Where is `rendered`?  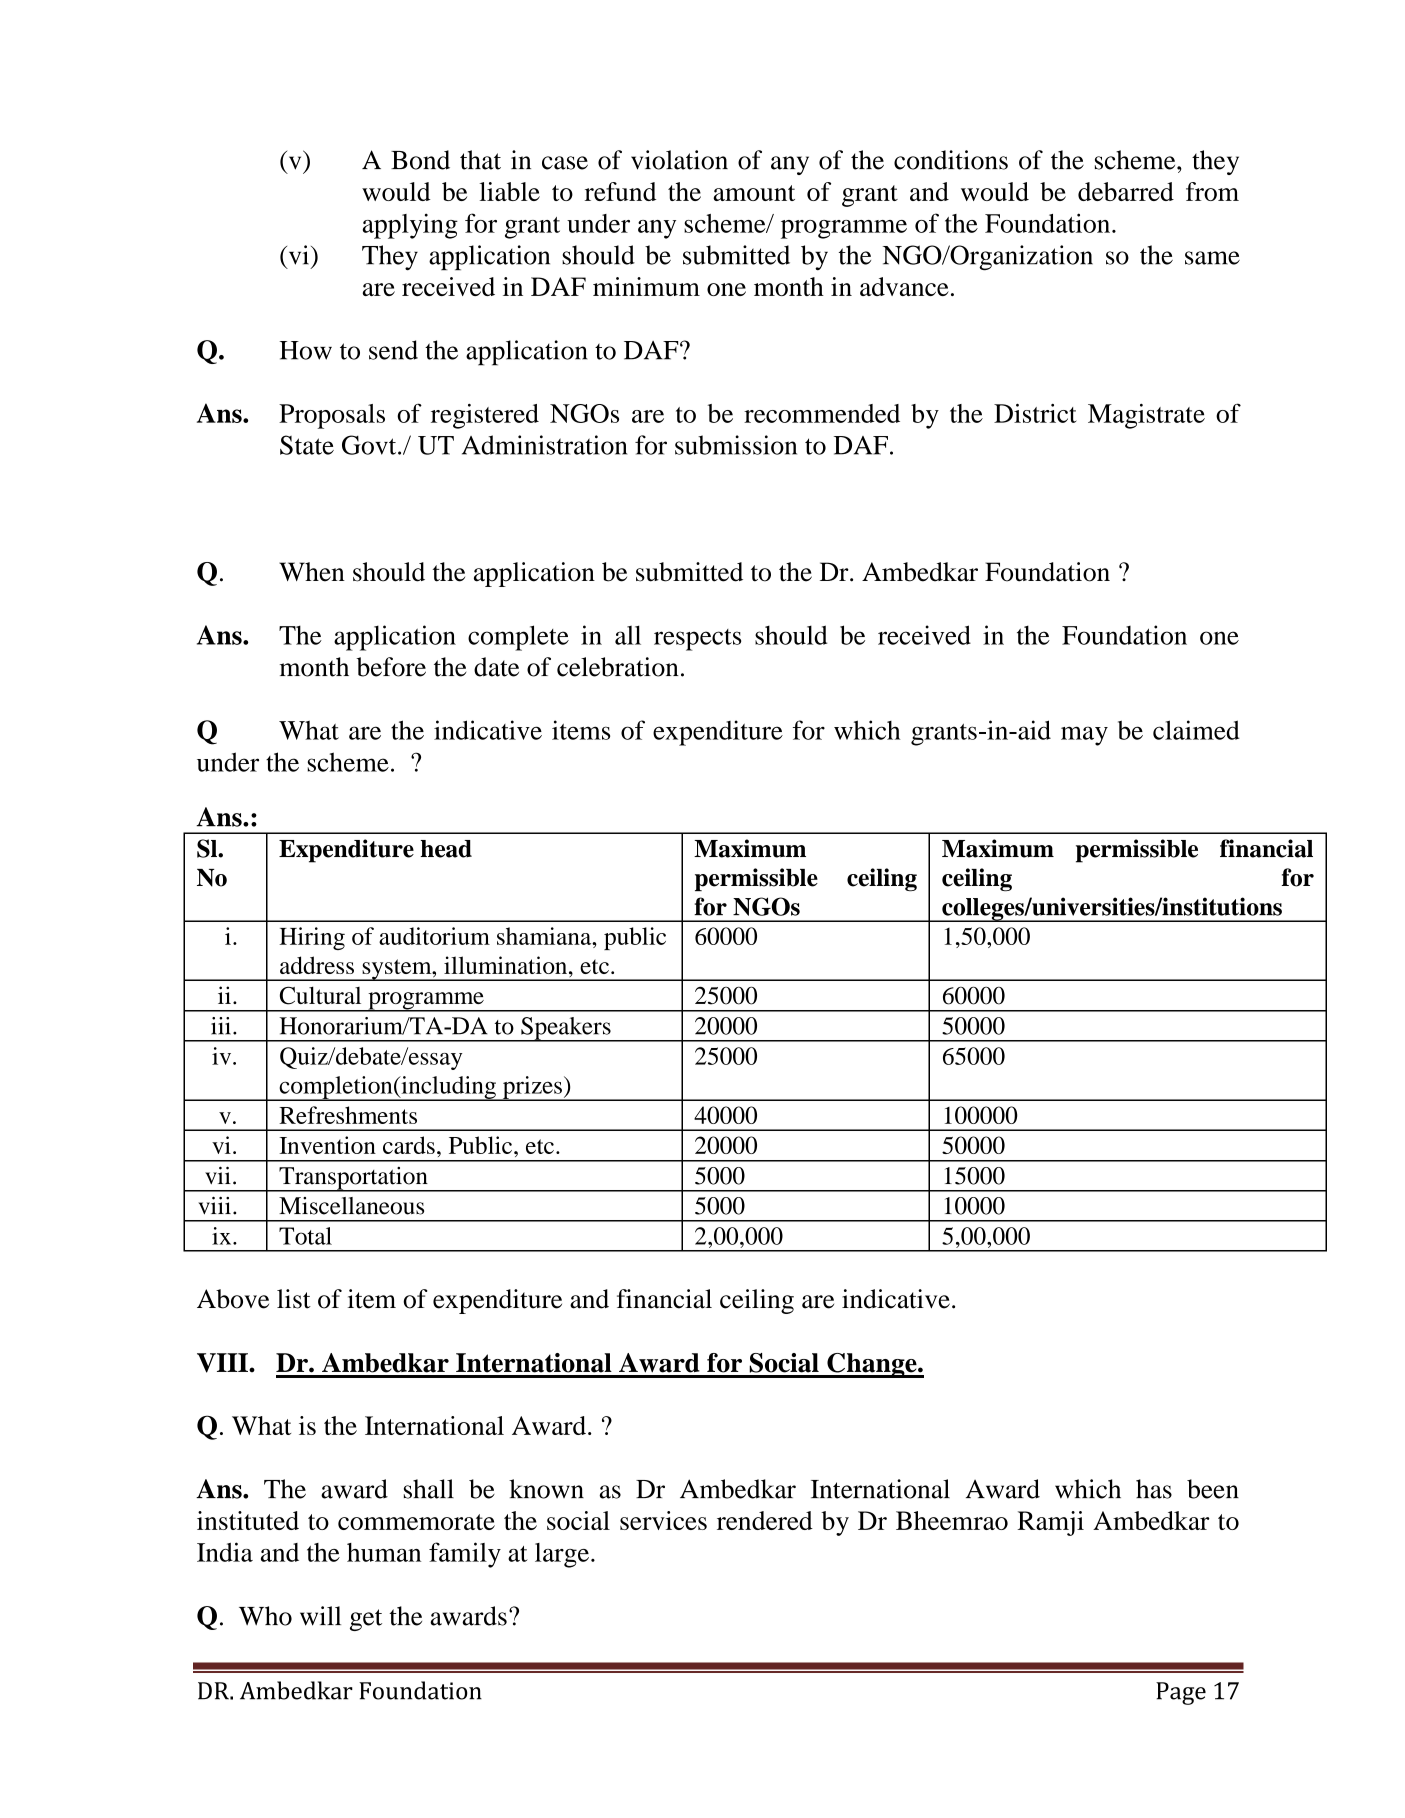 rendered is located at coordinates (765, 1520).
